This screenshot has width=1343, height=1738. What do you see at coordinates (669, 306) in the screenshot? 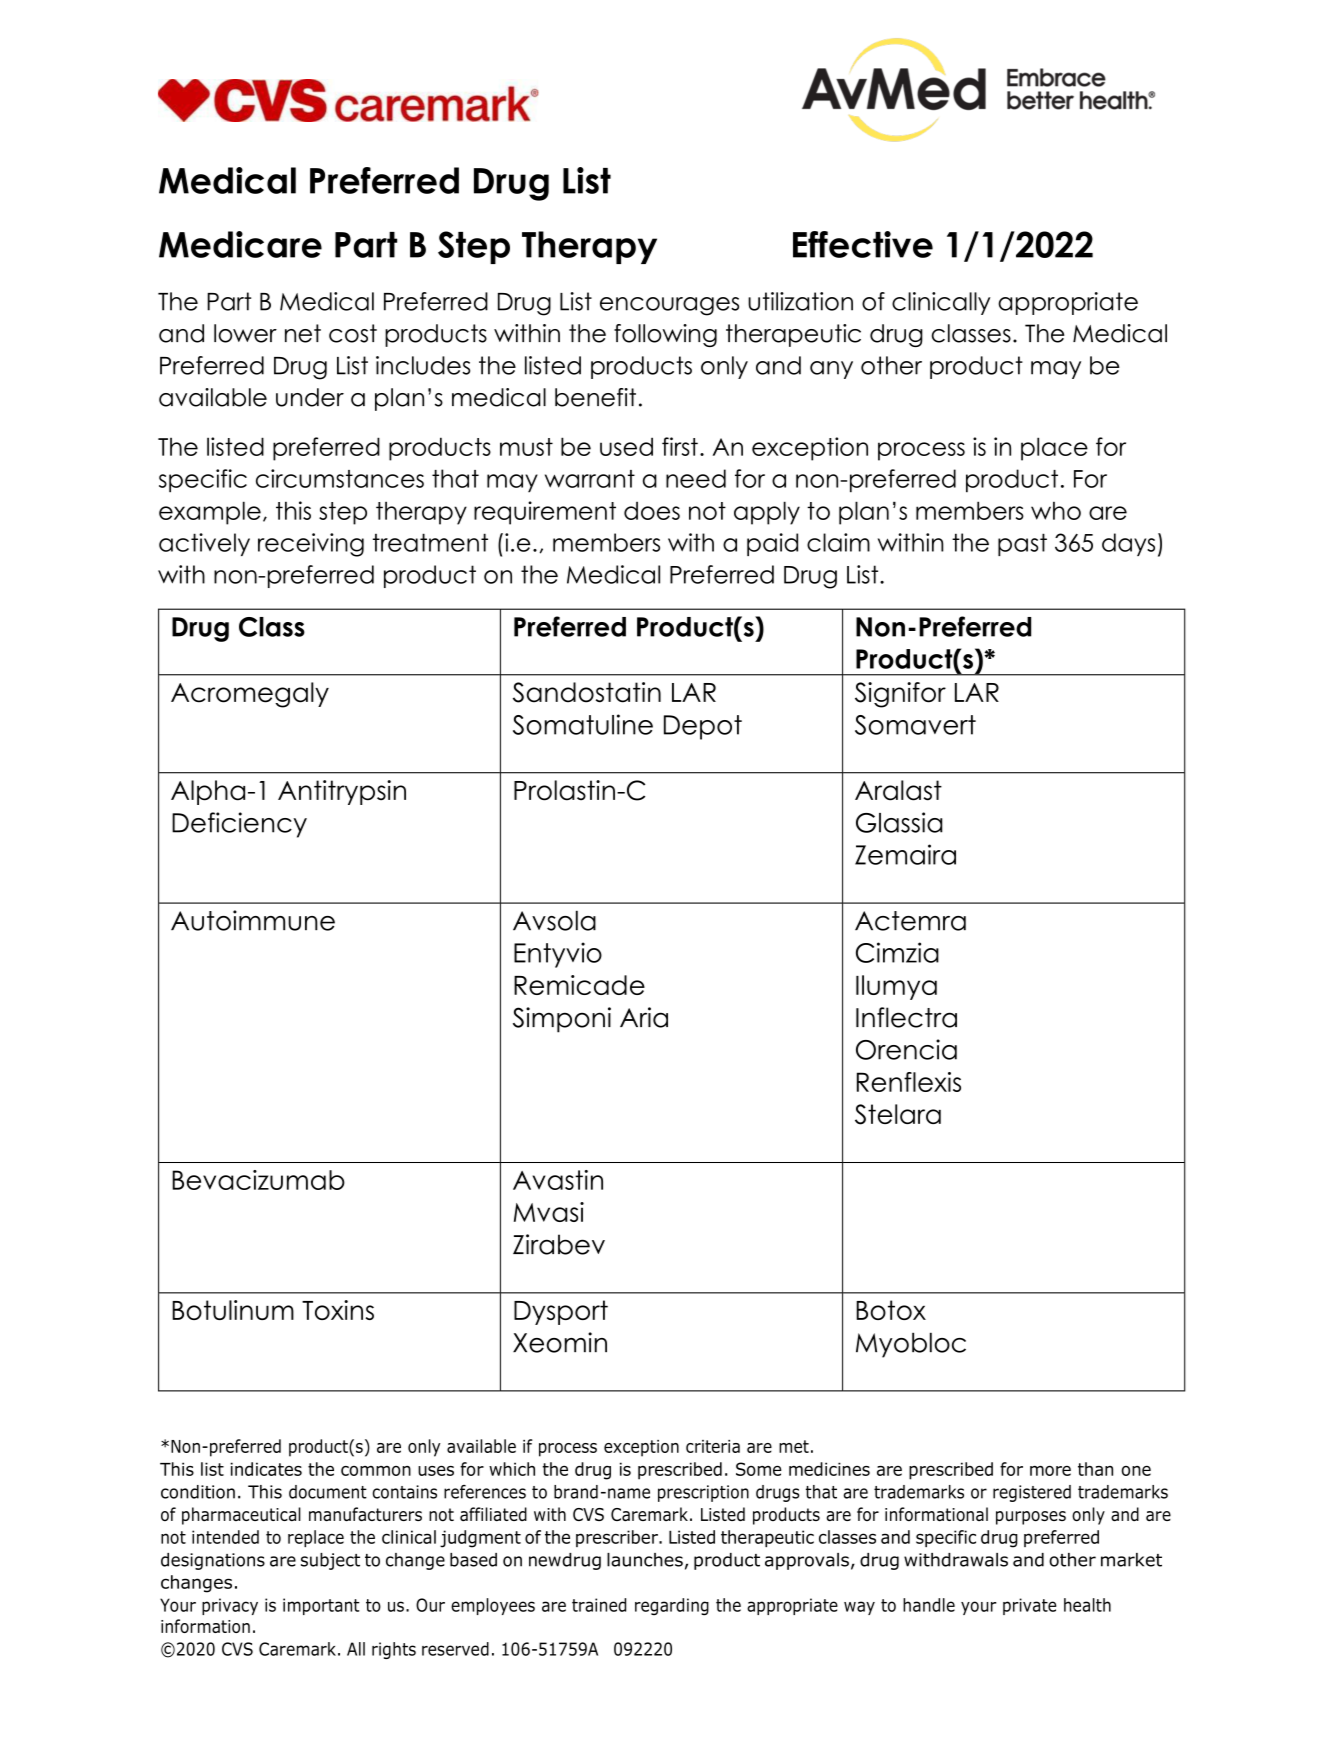
I see `encourages` at bounding box center [669, 306].
